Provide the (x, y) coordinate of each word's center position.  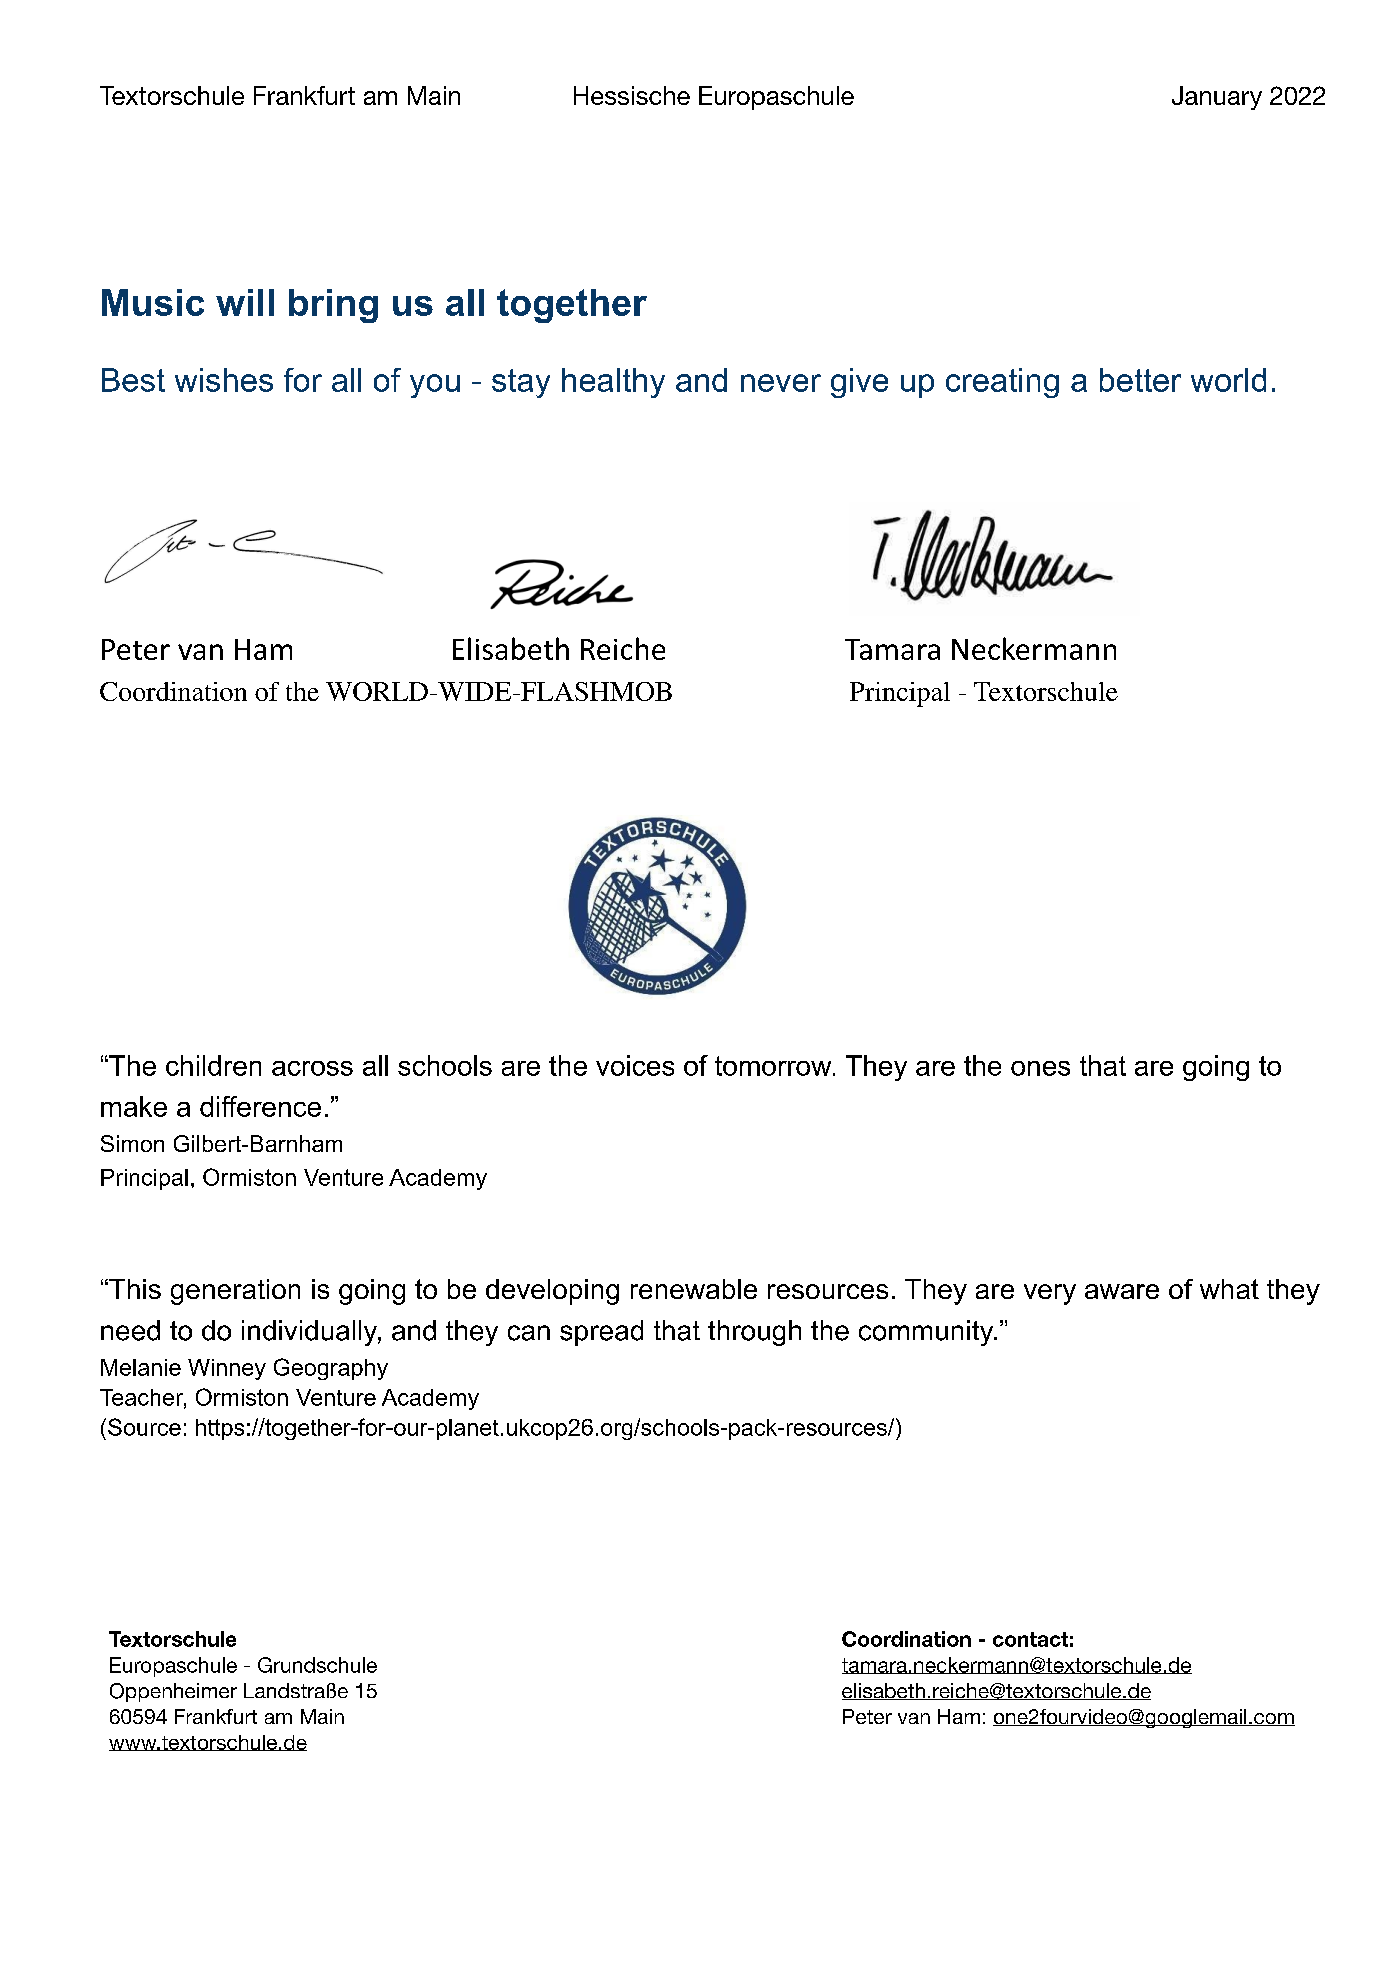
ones (1040, 1068)
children (213, 1065)
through (754, 1333)
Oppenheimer (173, 1692)
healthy (613, 383)
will (245, 302)
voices (635, 1065)
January (1217, 98)
